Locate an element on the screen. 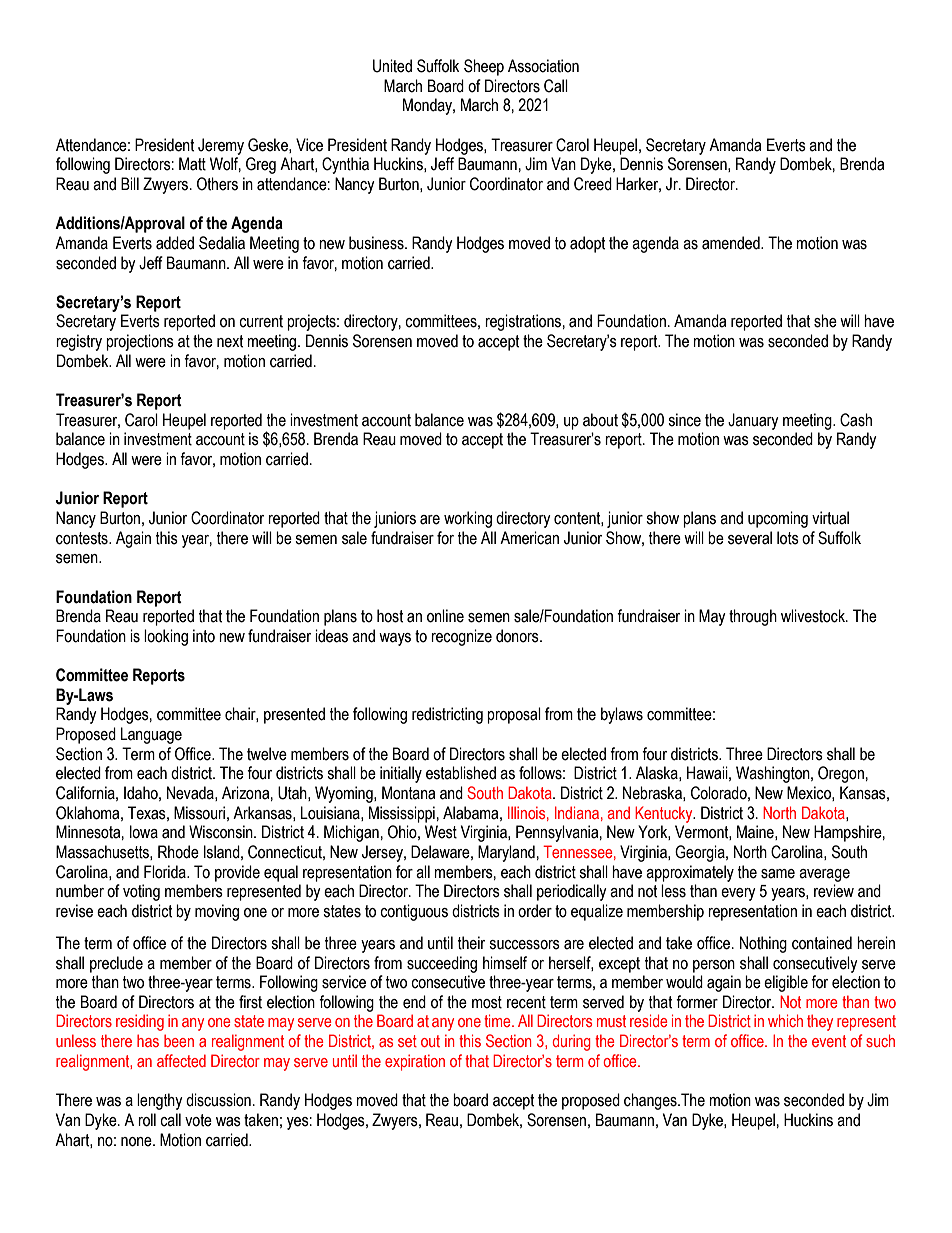  through is located at coordinates (753, 617).
